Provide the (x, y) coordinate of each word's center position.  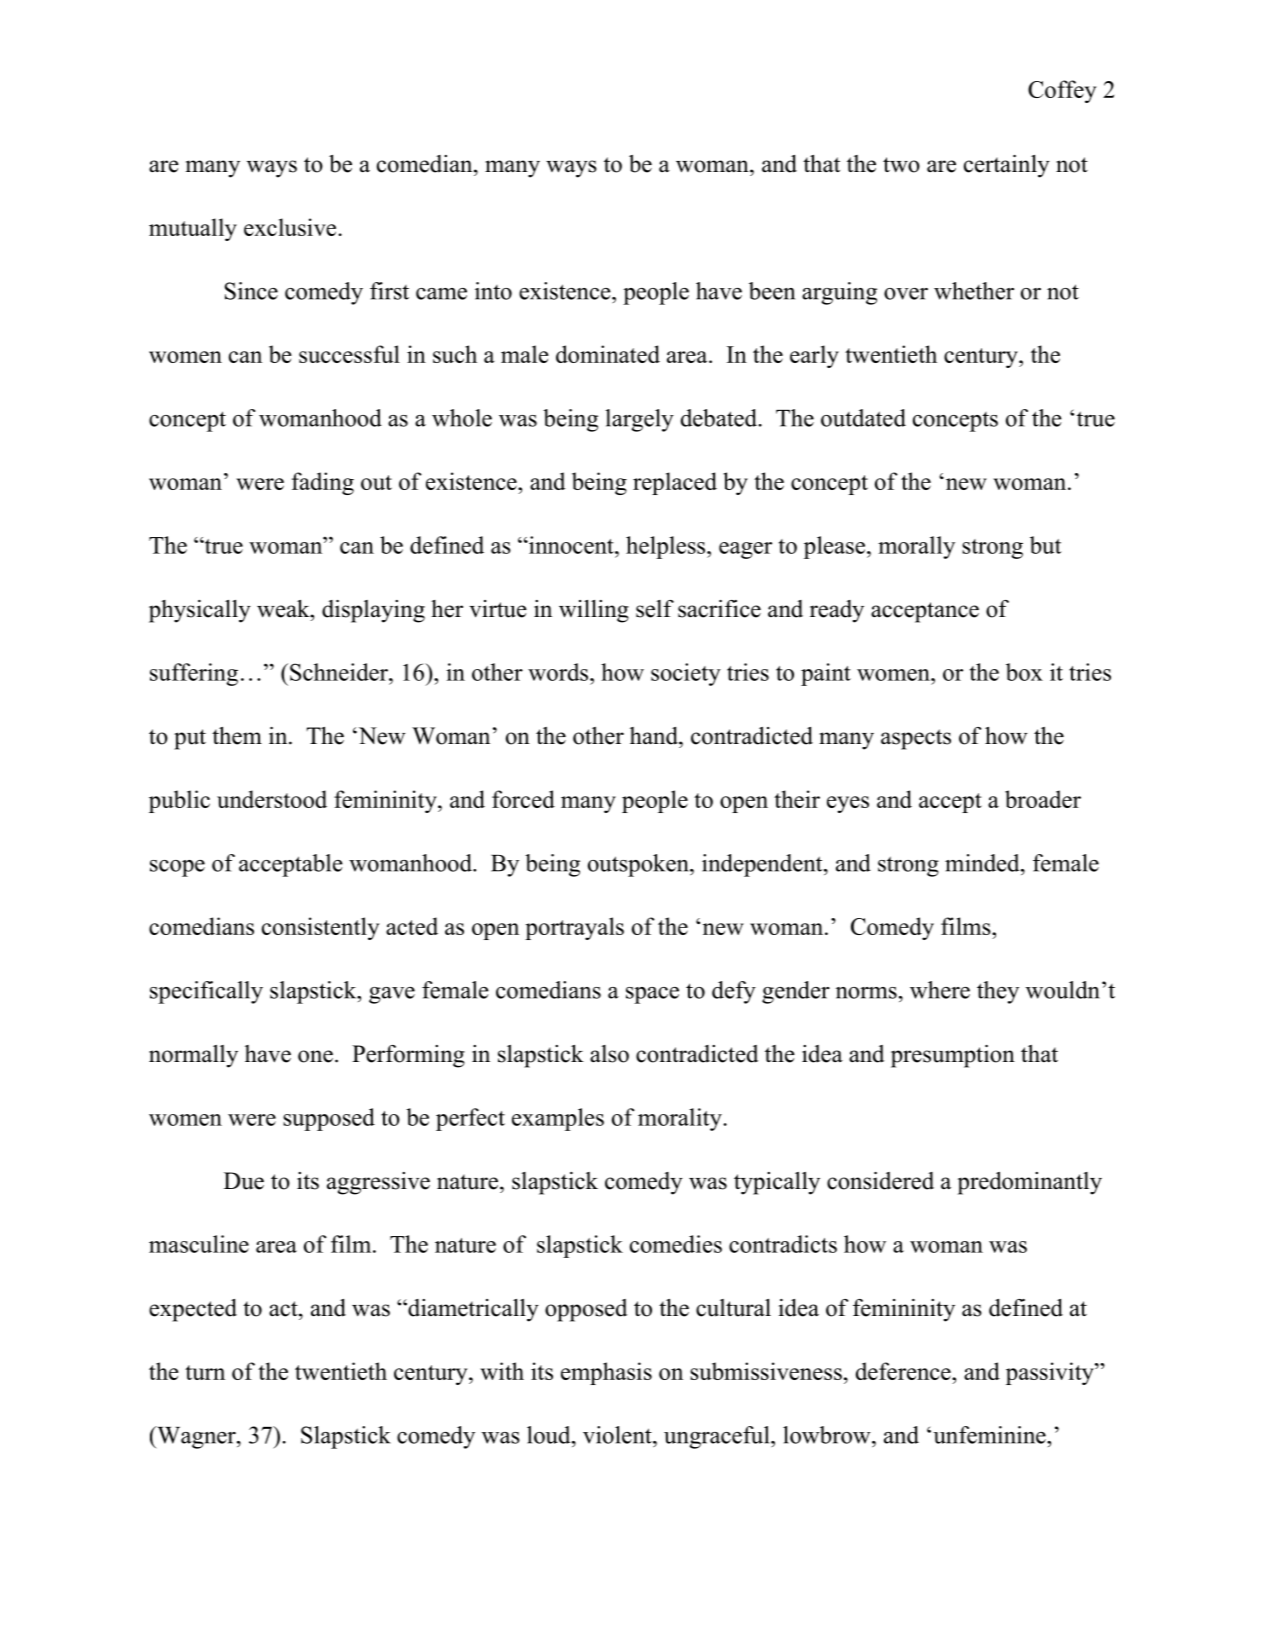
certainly (1007, 166)
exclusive (290, 227)
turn (205, 1372)
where (940, 990)
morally (916, 547)
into (493, 291)
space (652, 995)
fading (323, 483)
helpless (665, 547)
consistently (320, 928)
